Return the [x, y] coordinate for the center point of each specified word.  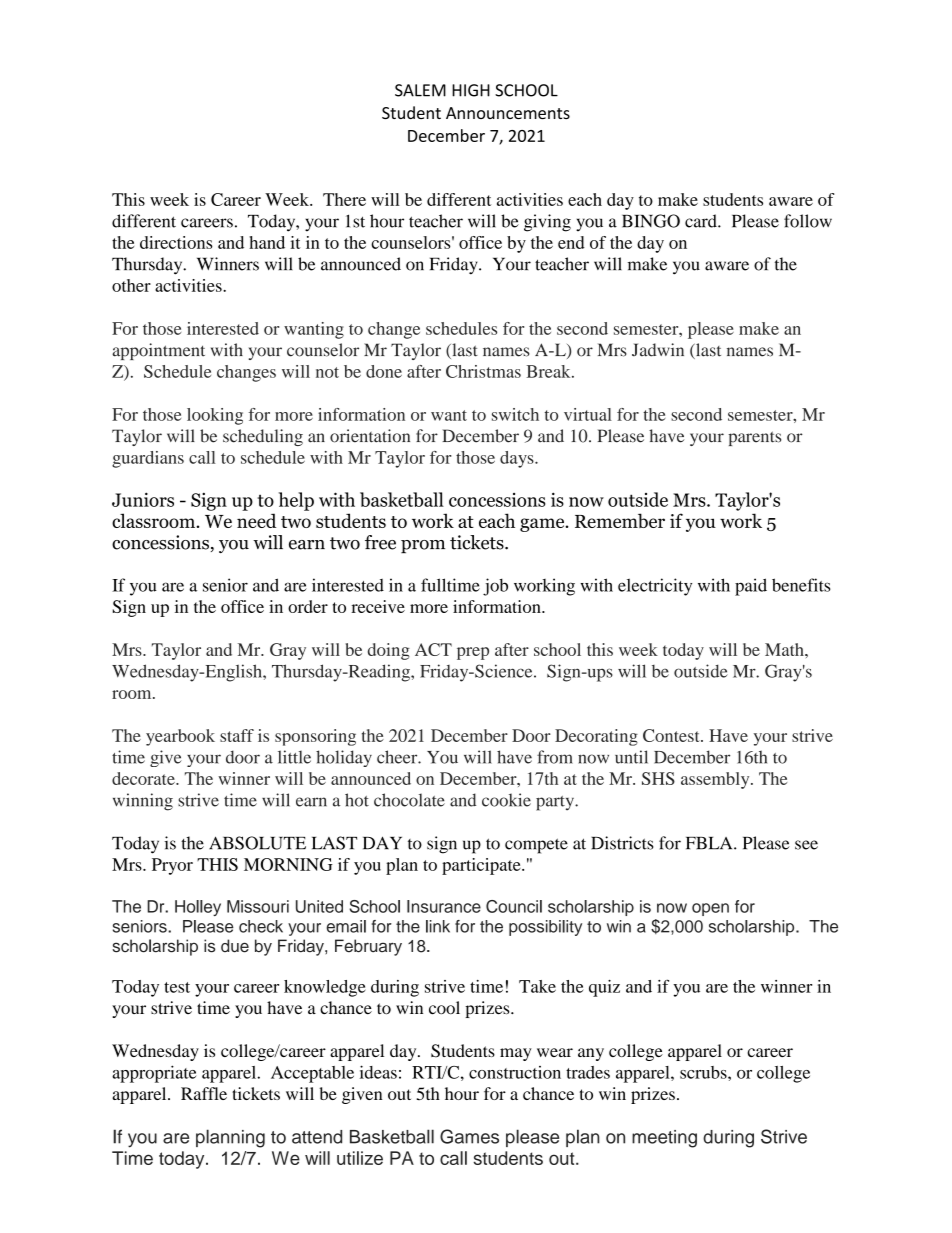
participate [482, 866]
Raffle [204, 1093]
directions [176, 242]
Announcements [508, 113]
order [308, 606]
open [710, 909]
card [702, 221]
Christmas [483, 371]
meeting [664, 1139]
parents [754, 438]
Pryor [172, 866]
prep [473, 653]
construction [515, 1072]
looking [215, 416]
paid [751, 587]
